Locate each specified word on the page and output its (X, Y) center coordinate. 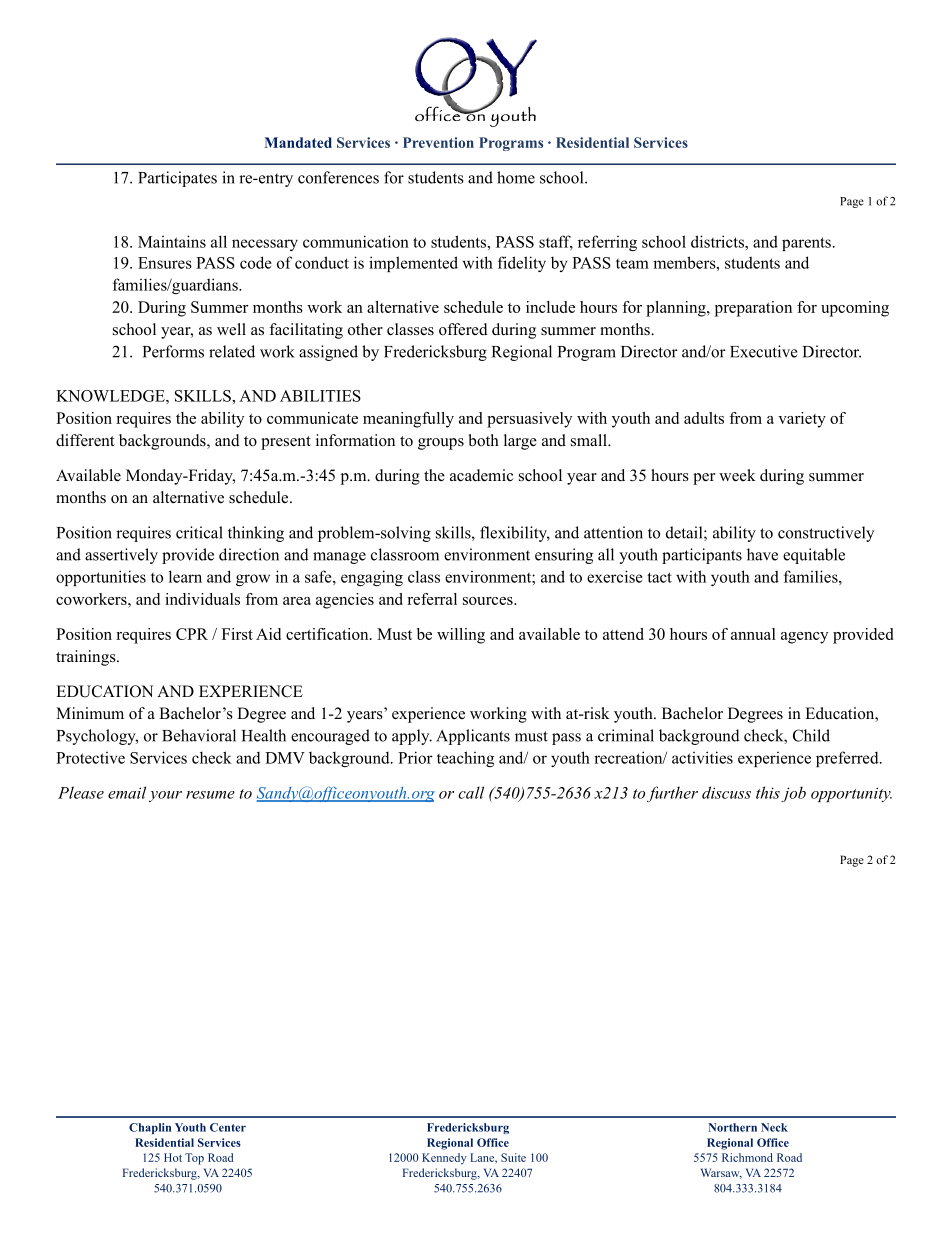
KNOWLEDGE (111, 396)
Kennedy (444, 1159)
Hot (173, 1157)
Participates (177, 179)
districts (718, 241)
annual (753, 634)
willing (461, 636)
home (516, 177)
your (165, 796)
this (768, 792)
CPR (192, 634)
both (483, 440)
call (471, 792)
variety (802, 420)
